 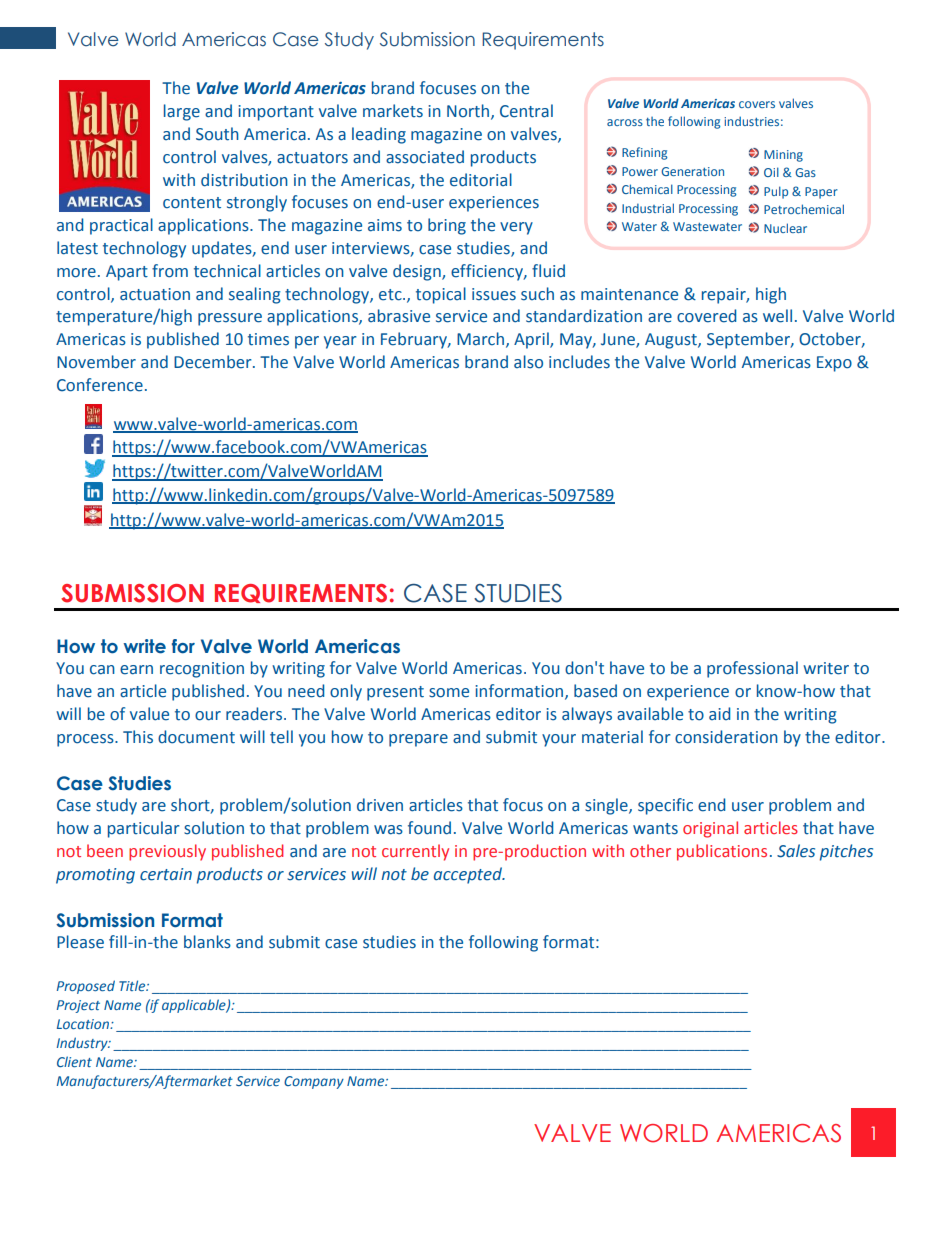 I want to click on Conference, so click(x=100, y=385).
